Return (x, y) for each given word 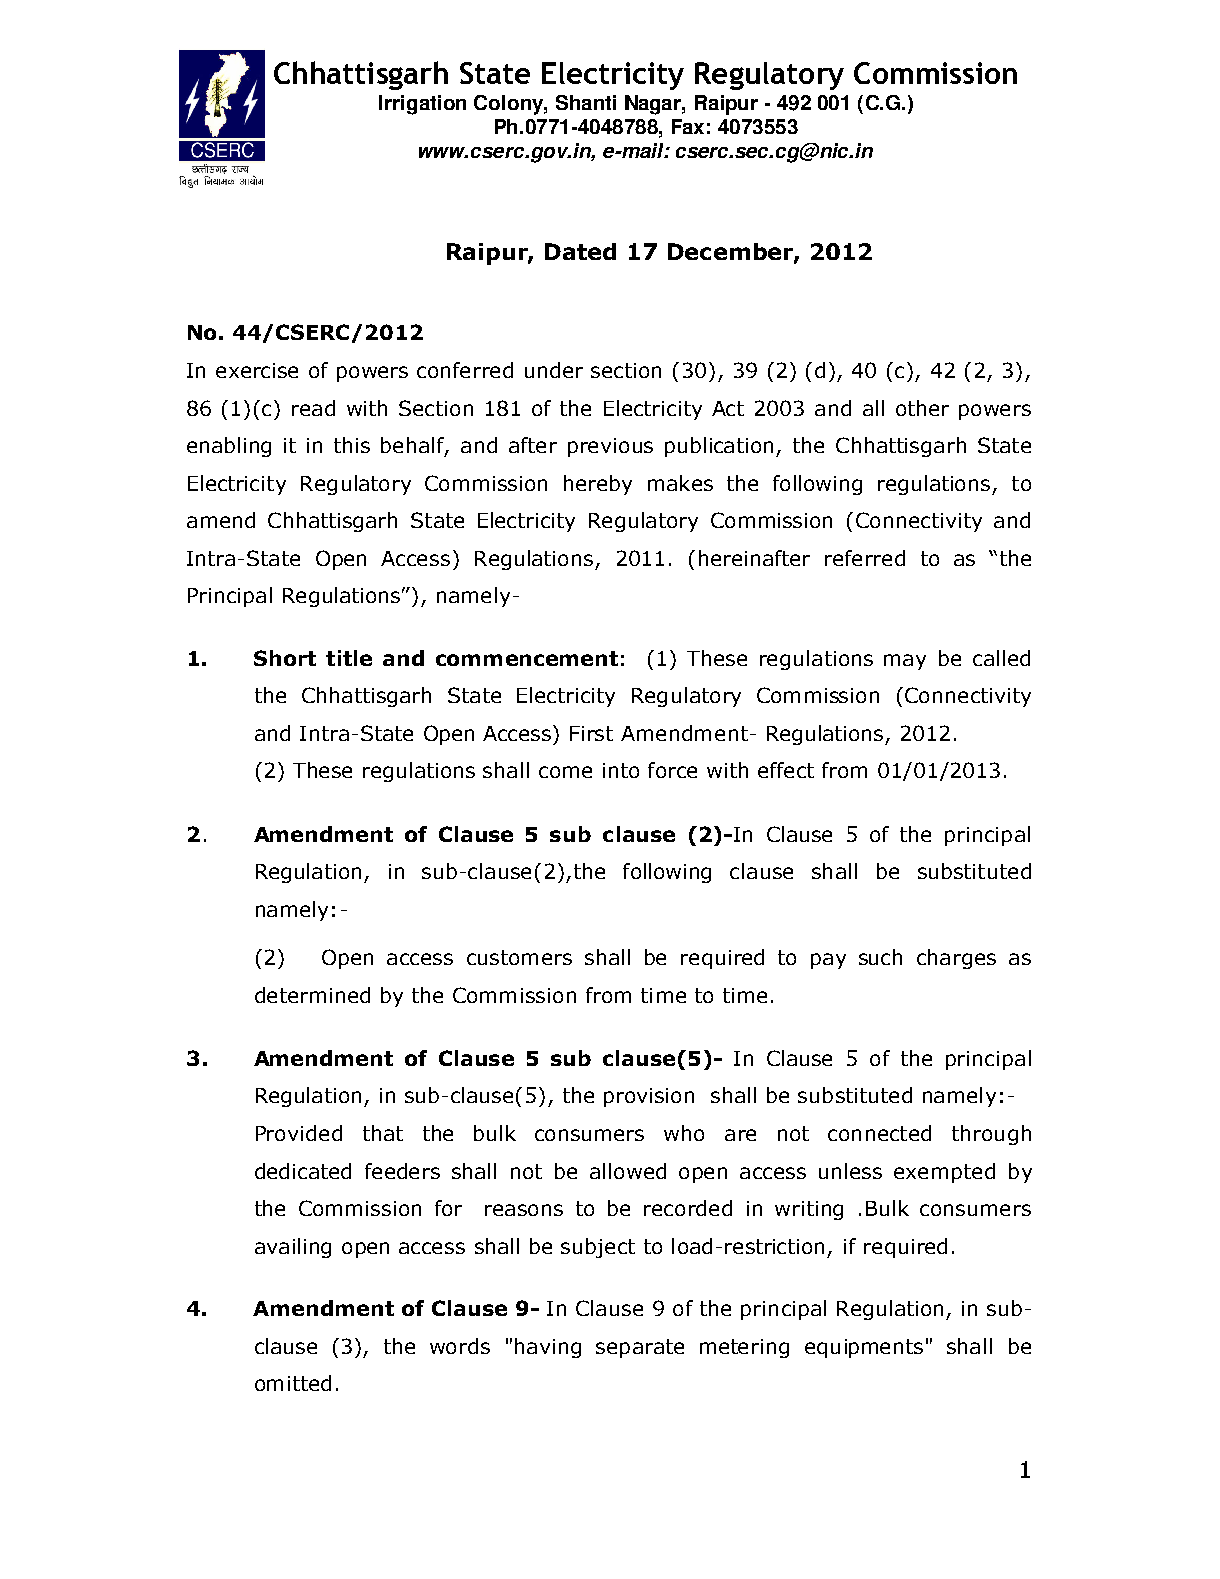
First (591, 733)
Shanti (586, 102)
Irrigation (422, 105)
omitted (293, 1383)
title (349, 658)
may (905, 662)
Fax (688, 126)
